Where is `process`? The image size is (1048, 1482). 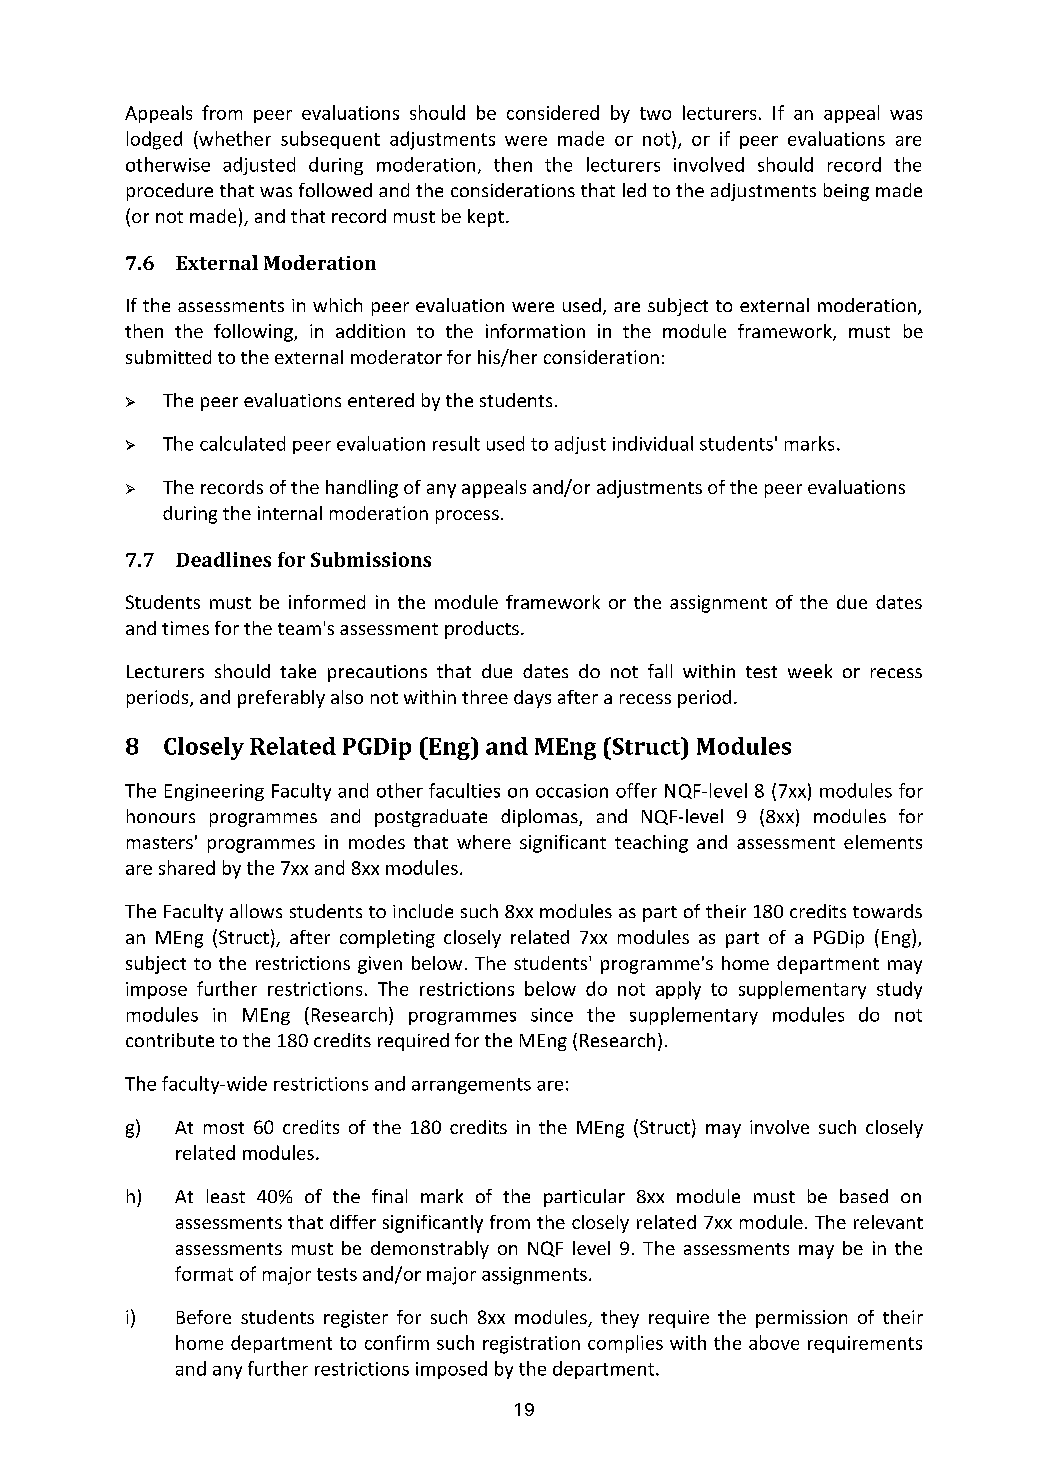 process is located at coordinates (467, 517).
